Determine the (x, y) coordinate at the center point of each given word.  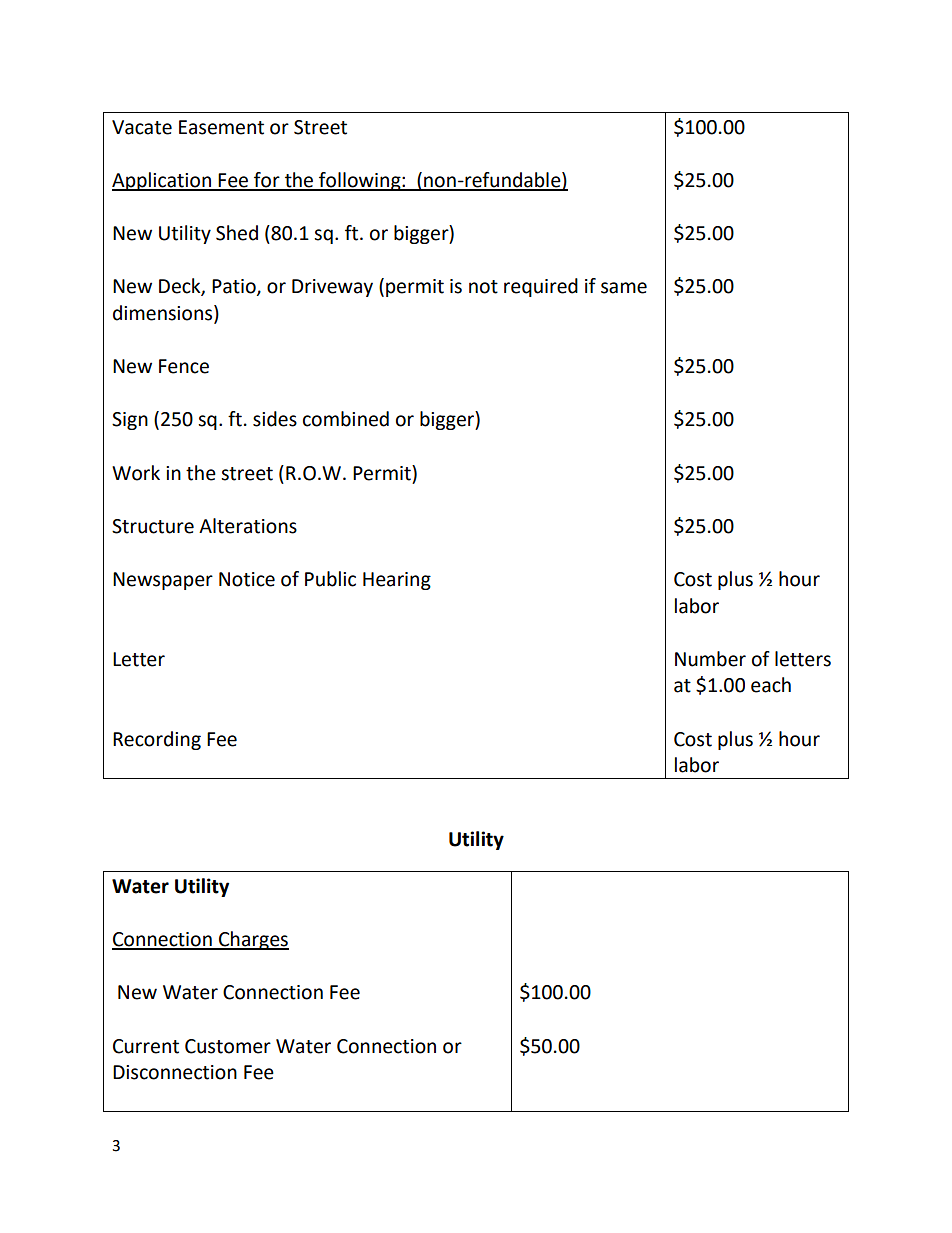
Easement (221, 127)
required (541, 287)
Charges (253, 940)
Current (146, 1046)
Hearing (397, 581)
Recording (157, 740)
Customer (228, 1046)
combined (346, 419)
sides (275, 419)
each (771, 685)
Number (710, 659)
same (624, 288)
